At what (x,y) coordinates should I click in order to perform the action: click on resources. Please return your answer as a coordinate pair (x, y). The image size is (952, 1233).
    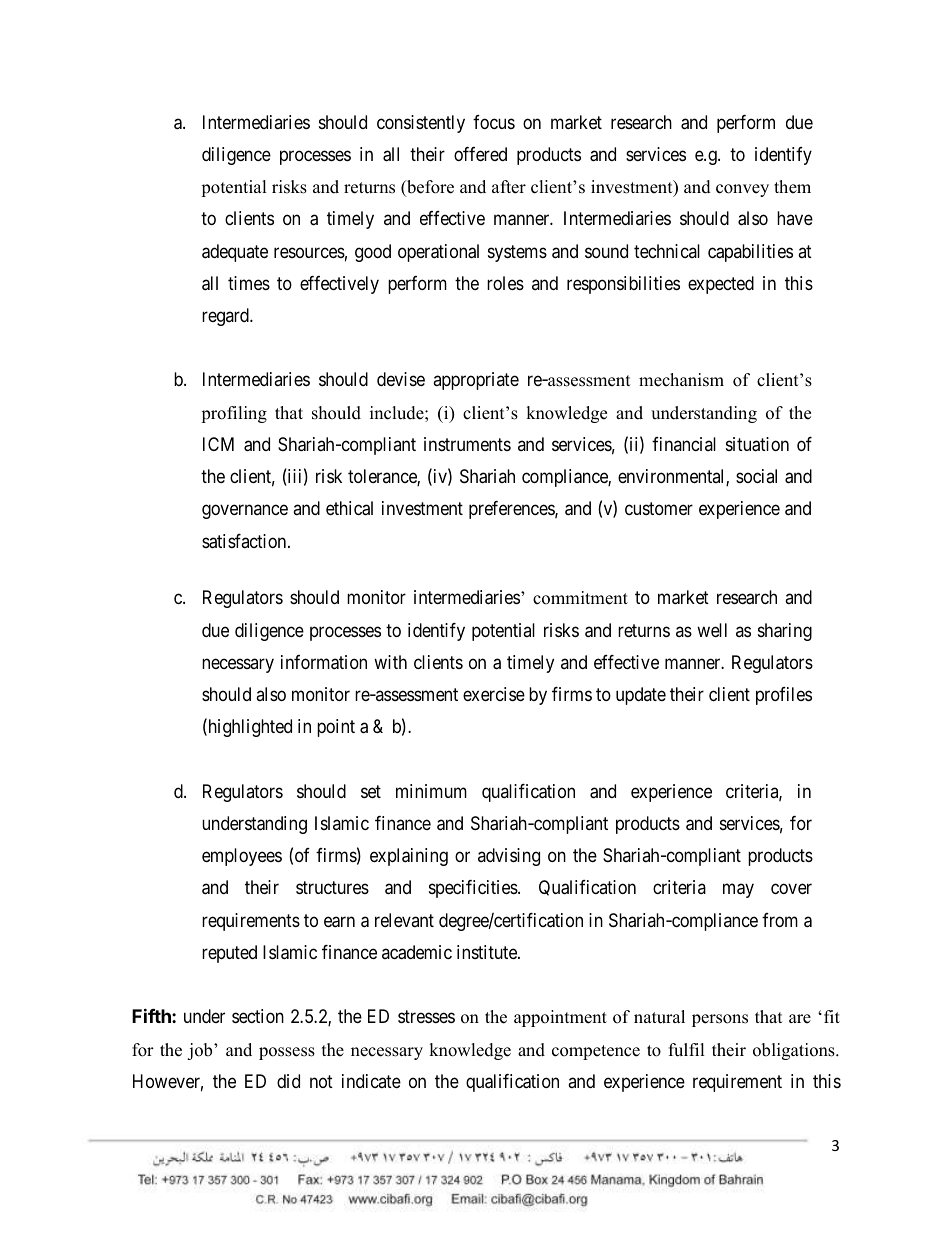
    Looking at the image, I should click on (309, 252).
